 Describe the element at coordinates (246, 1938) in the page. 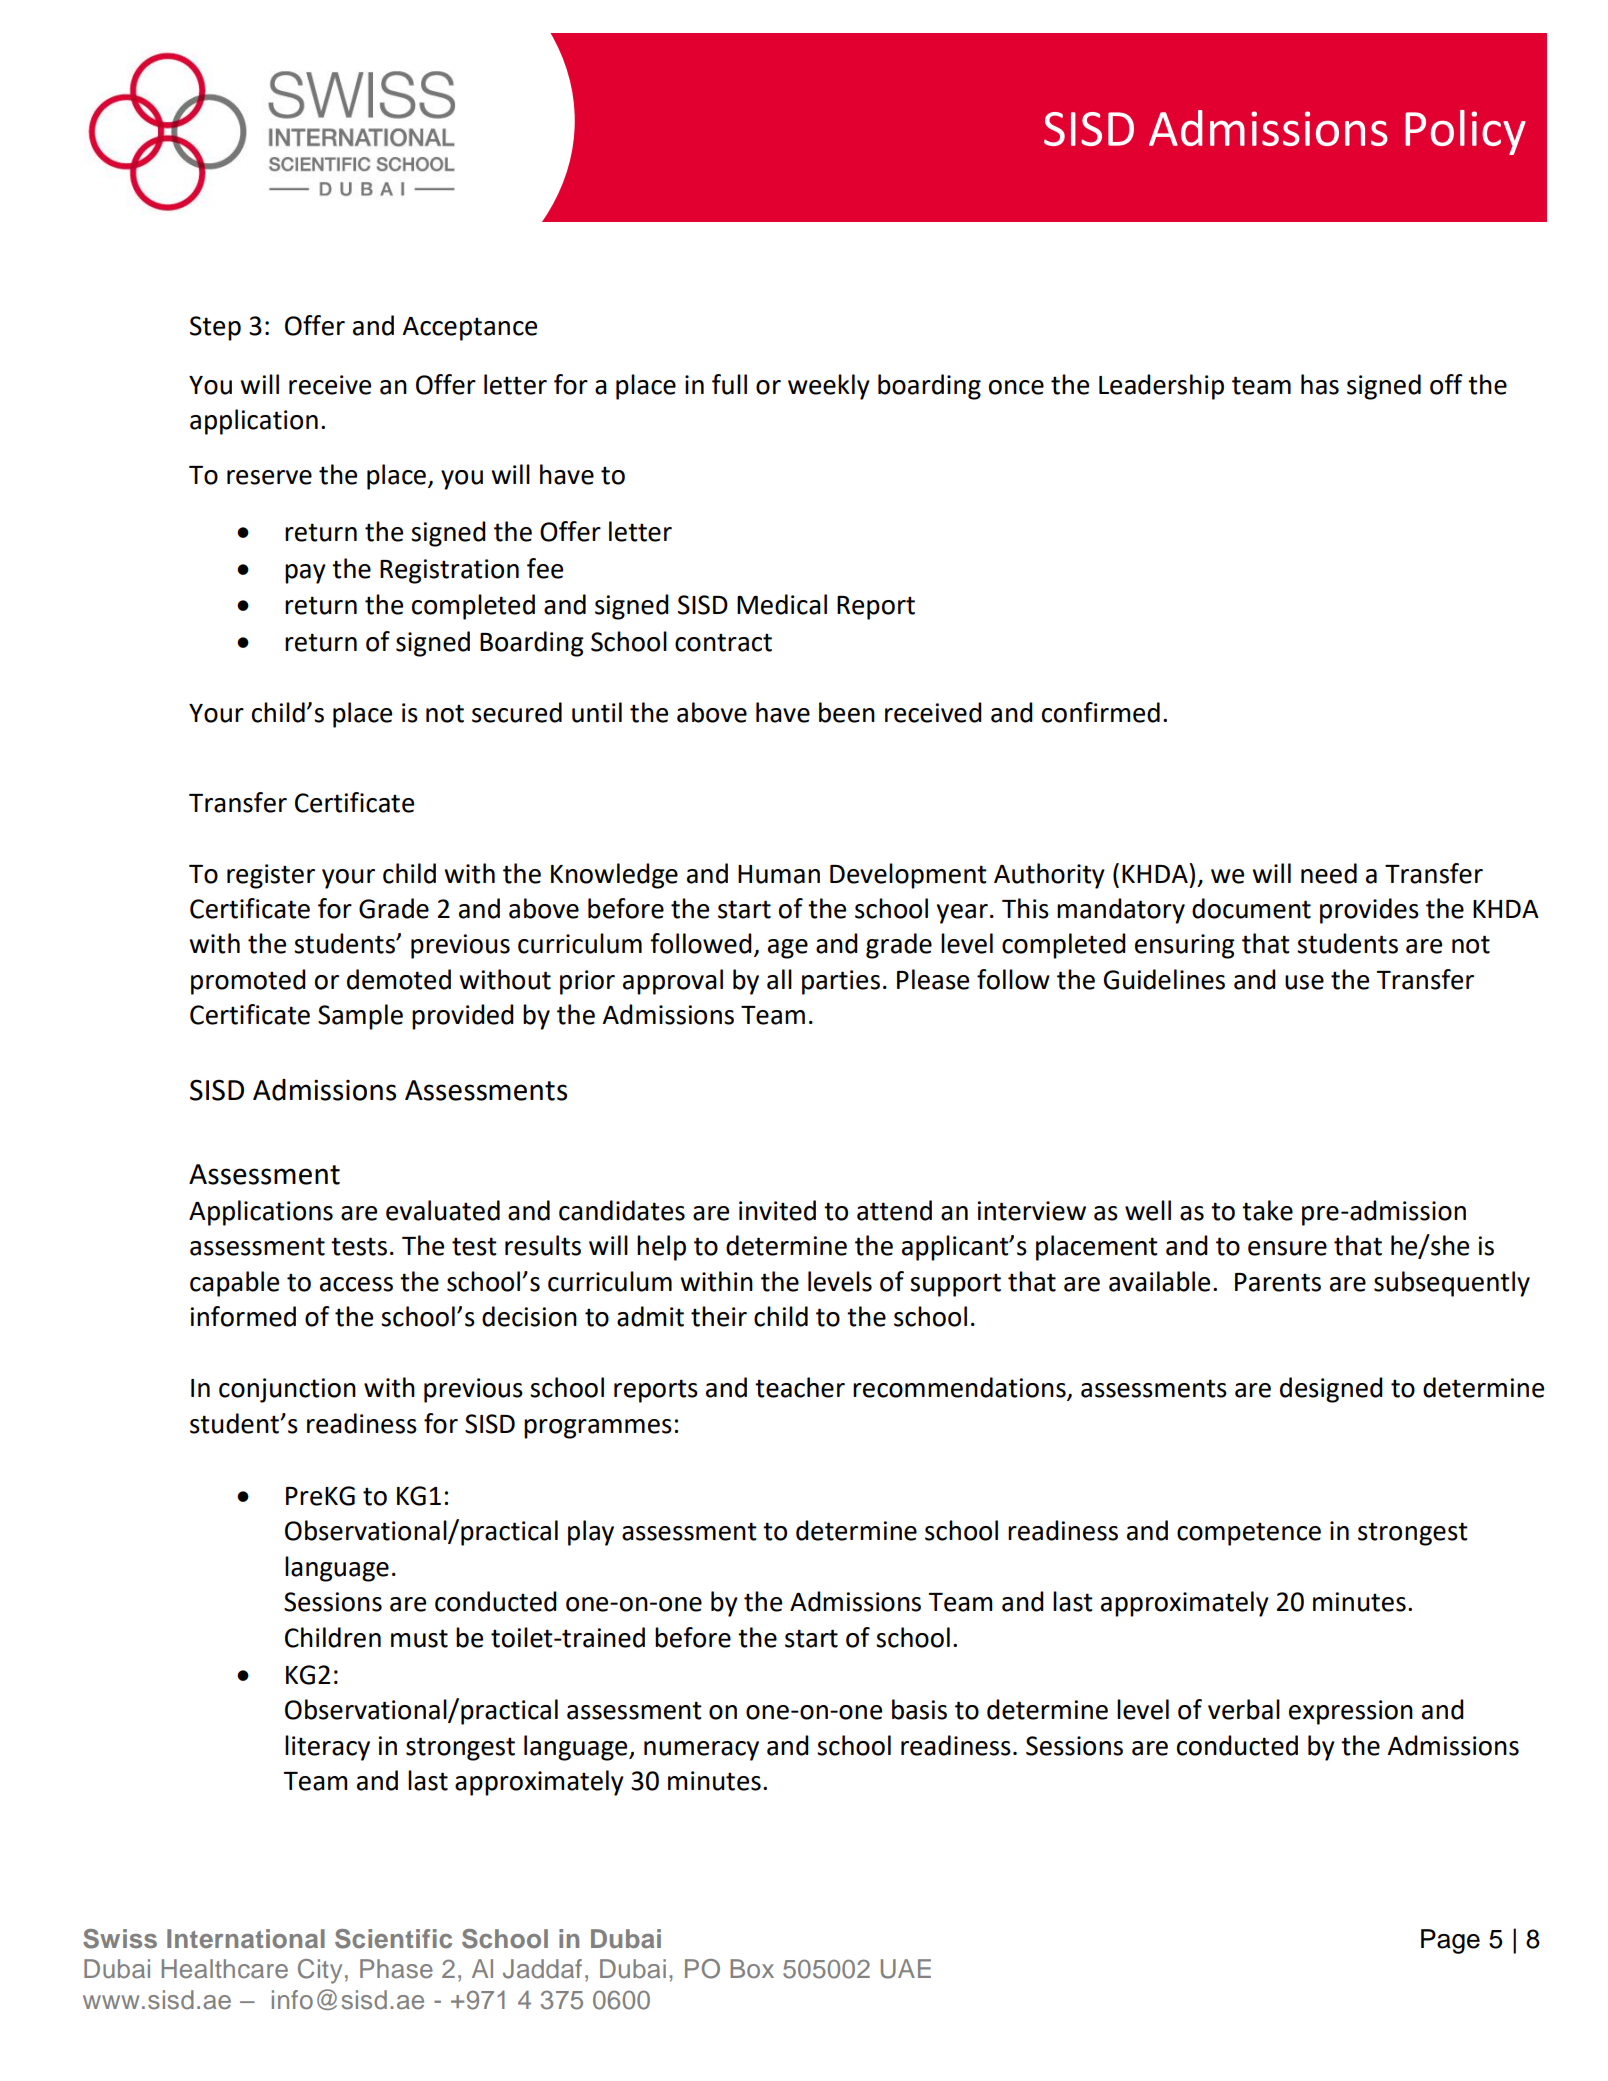

I see `International` at that location.
